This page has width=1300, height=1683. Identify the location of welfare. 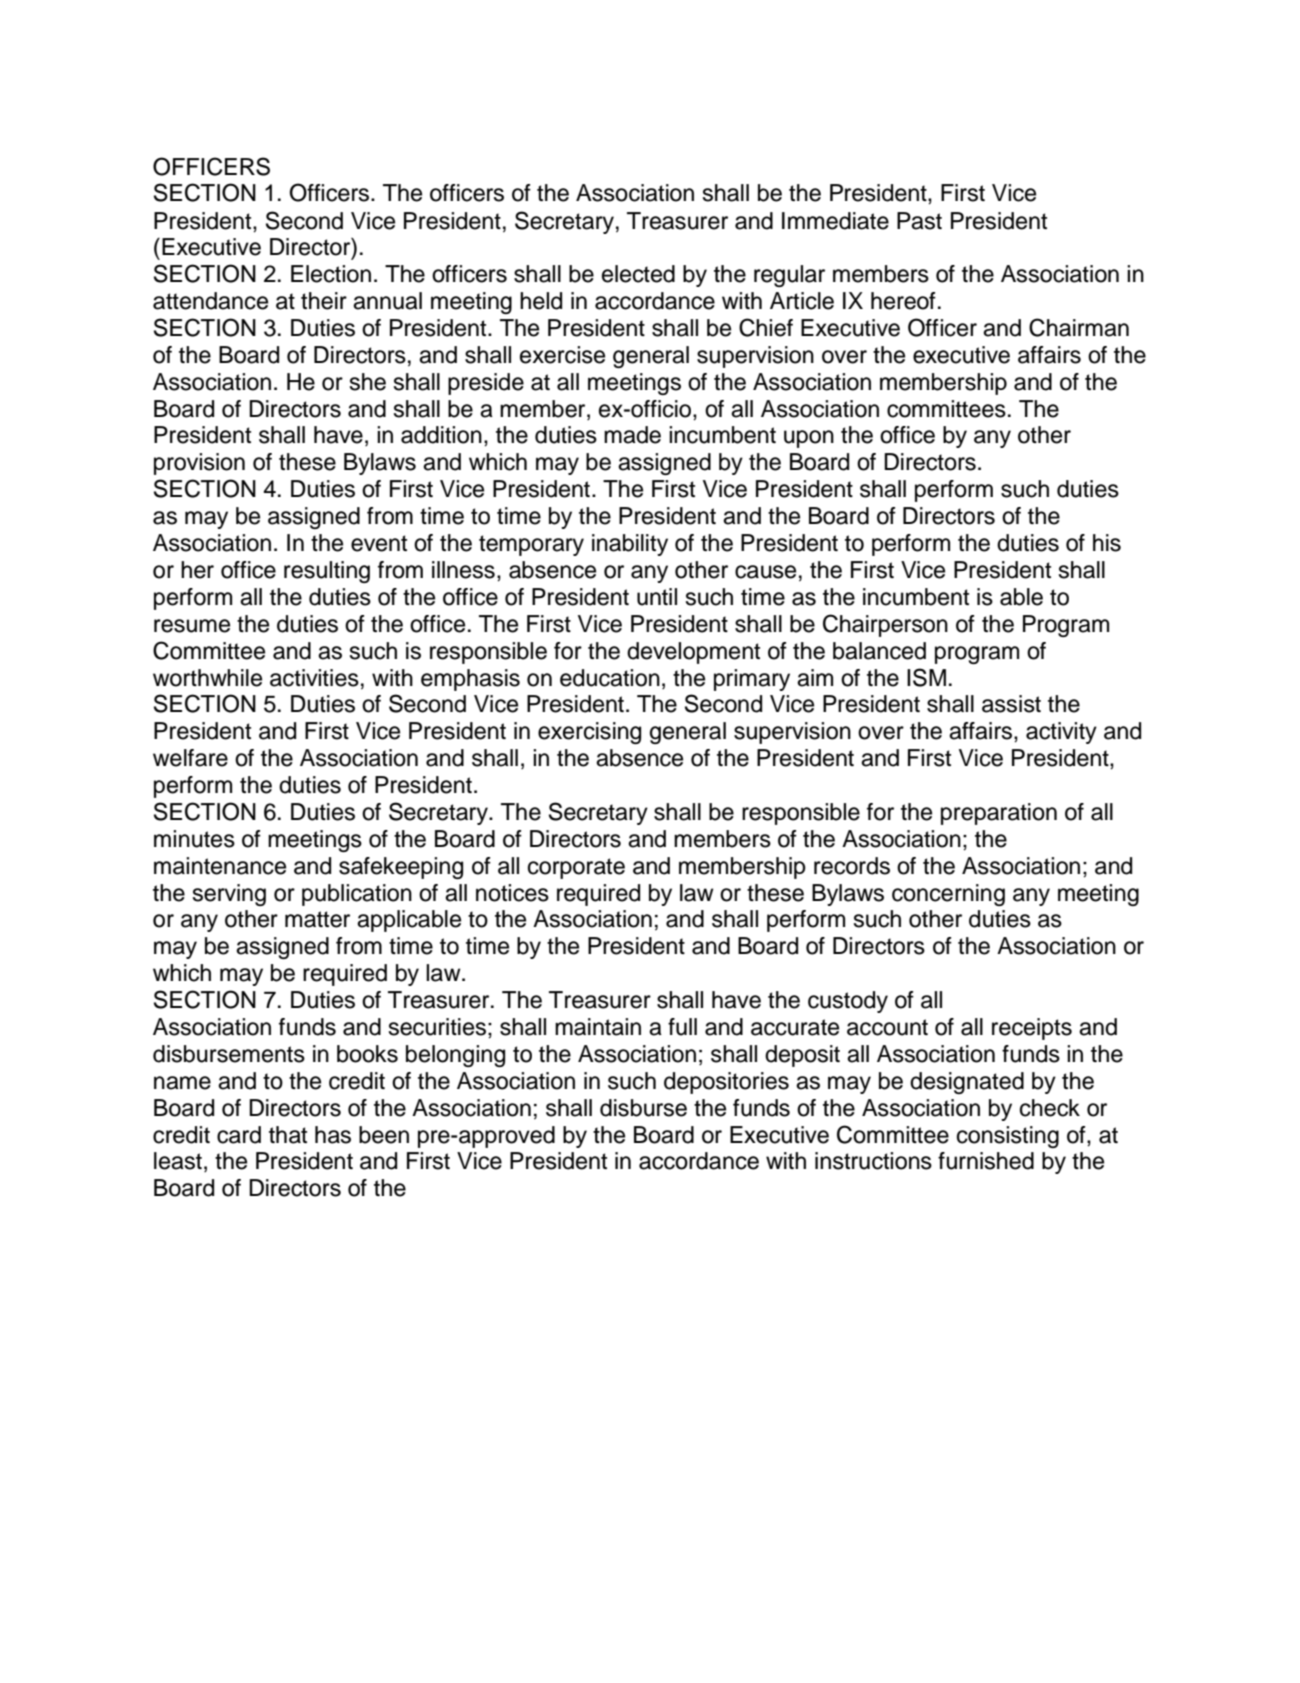
(190, 758).
